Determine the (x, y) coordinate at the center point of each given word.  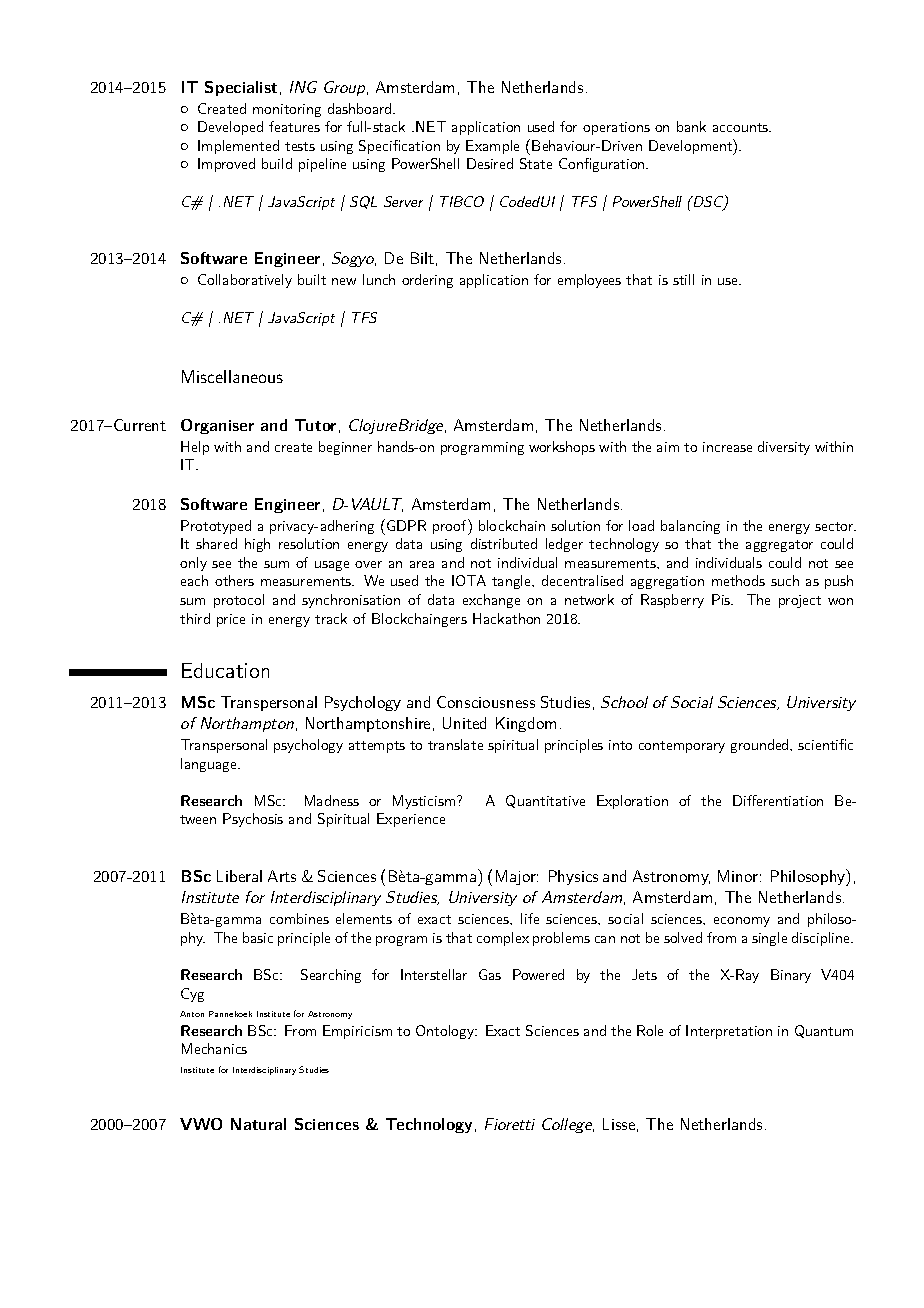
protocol (239, 601)
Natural (258, 1124)
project (800, 601)
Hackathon (506, 618)
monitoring (287, 110)
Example (492, 147)
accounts (742, 127)
